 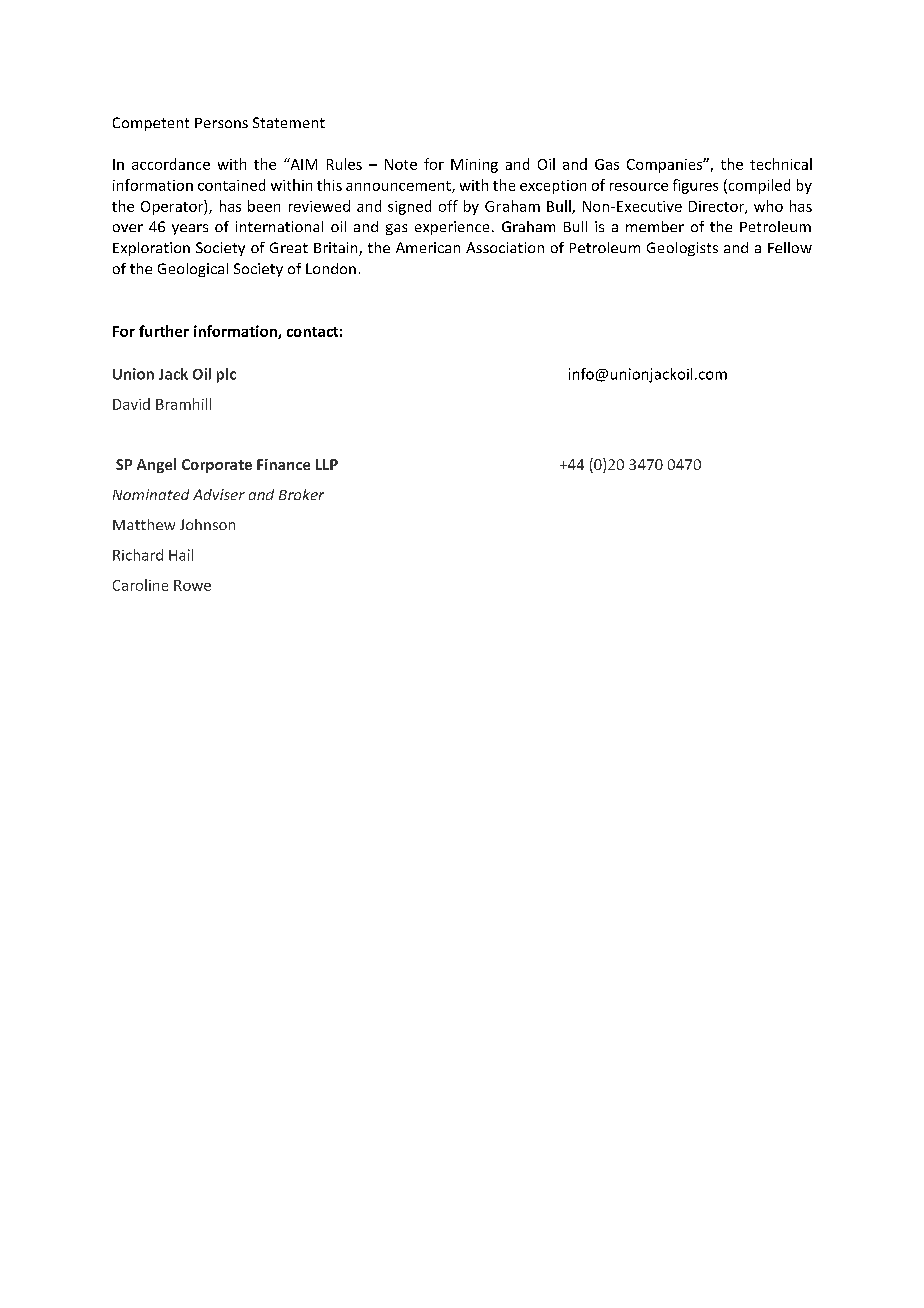 I want to click on Hail, so click(x=181, y=555).
